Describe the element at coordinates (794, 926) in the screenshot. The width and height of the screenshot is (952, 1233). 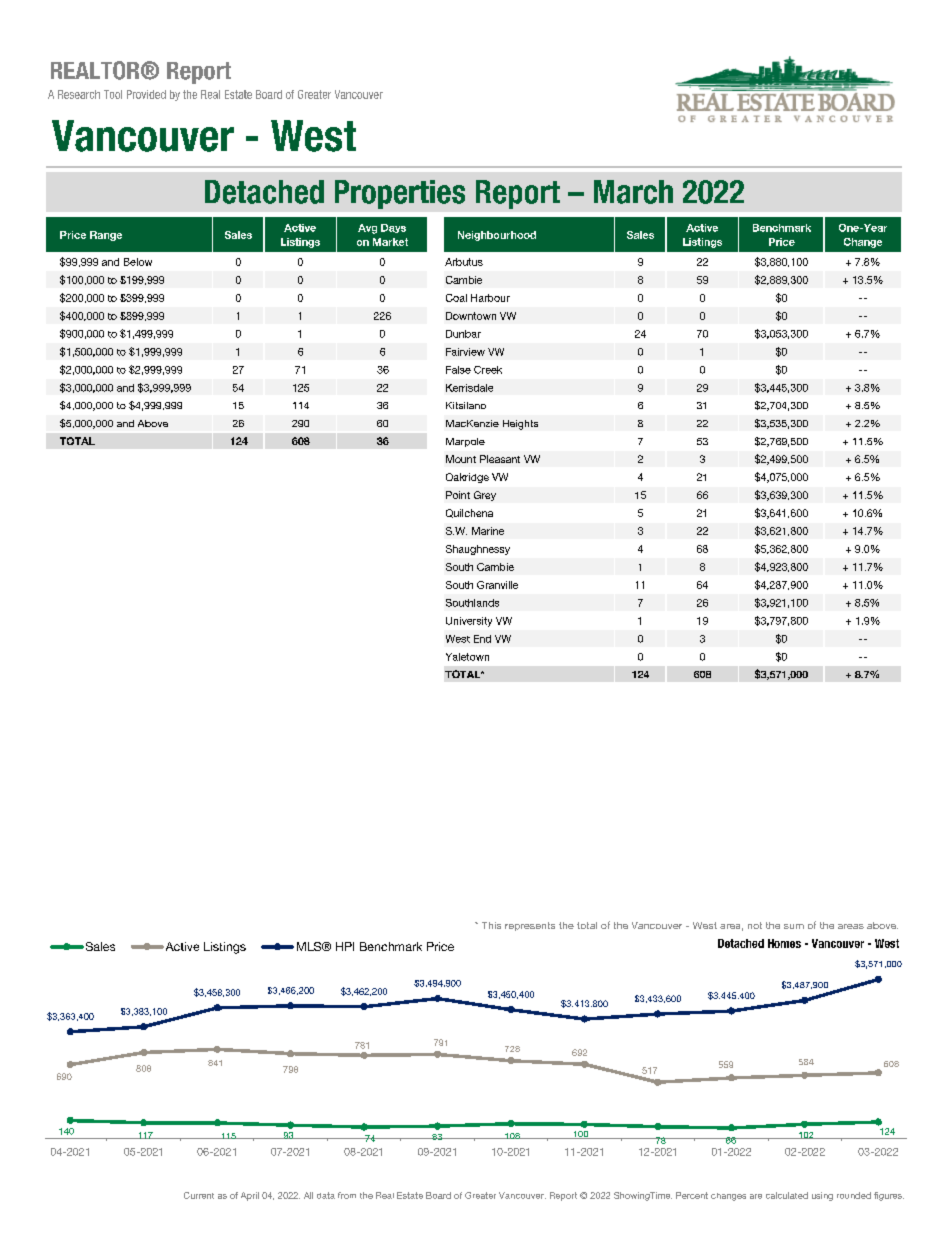
I see `sum` at that location.
